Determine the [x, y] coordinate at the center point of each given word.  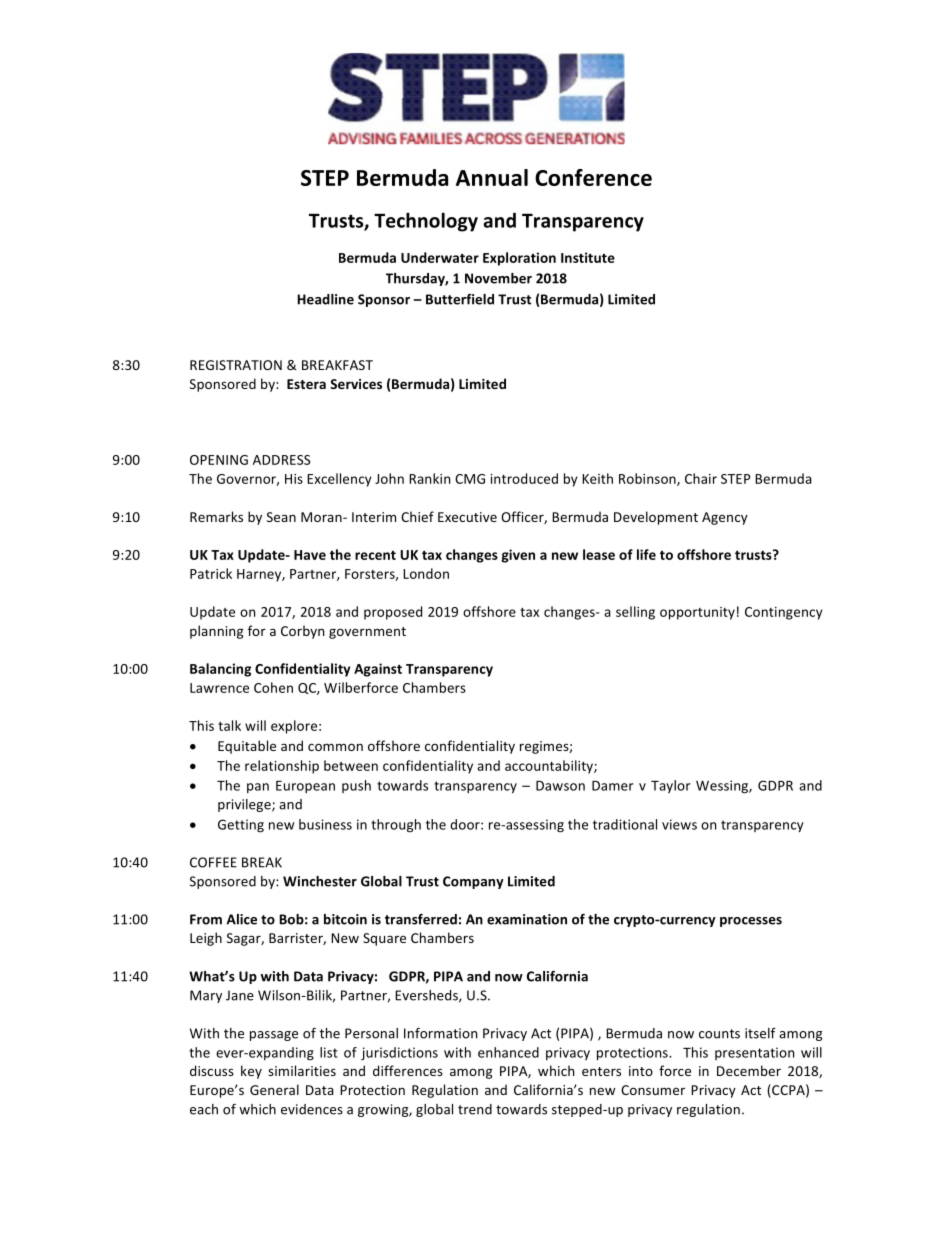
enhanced [508, 1052]
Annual [492, 177]
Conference [593, 177]
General [274, 1089]
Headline [325, 299]
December [749, 1070]
